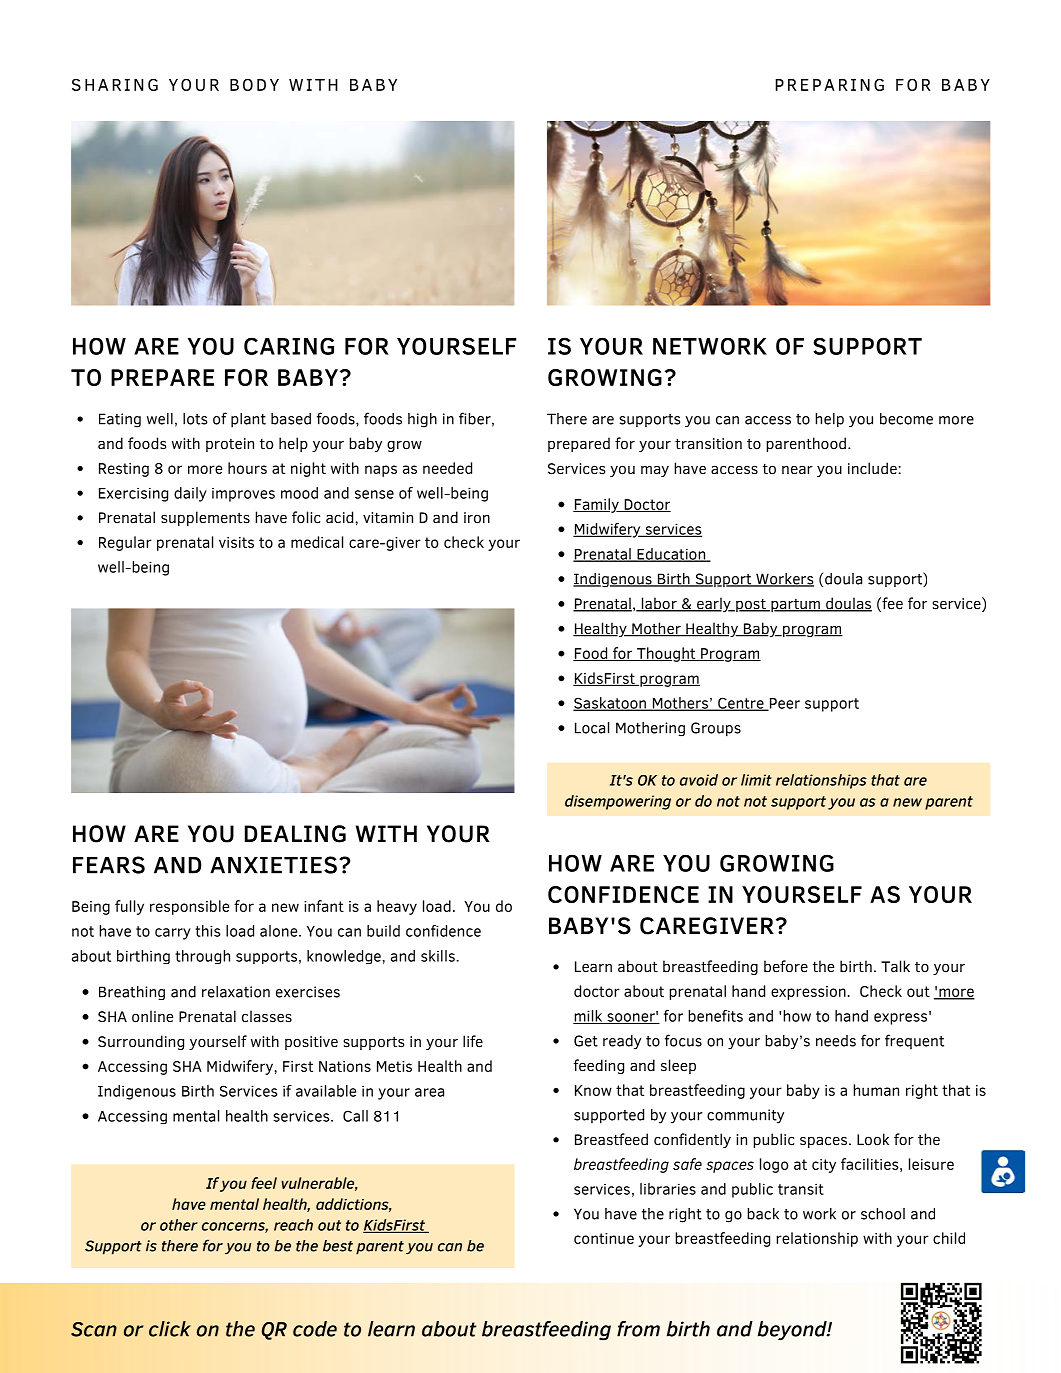 Image resolution: width=1061 pixels, height=1373 pixels. I want to click on high, so click(422, 420).
